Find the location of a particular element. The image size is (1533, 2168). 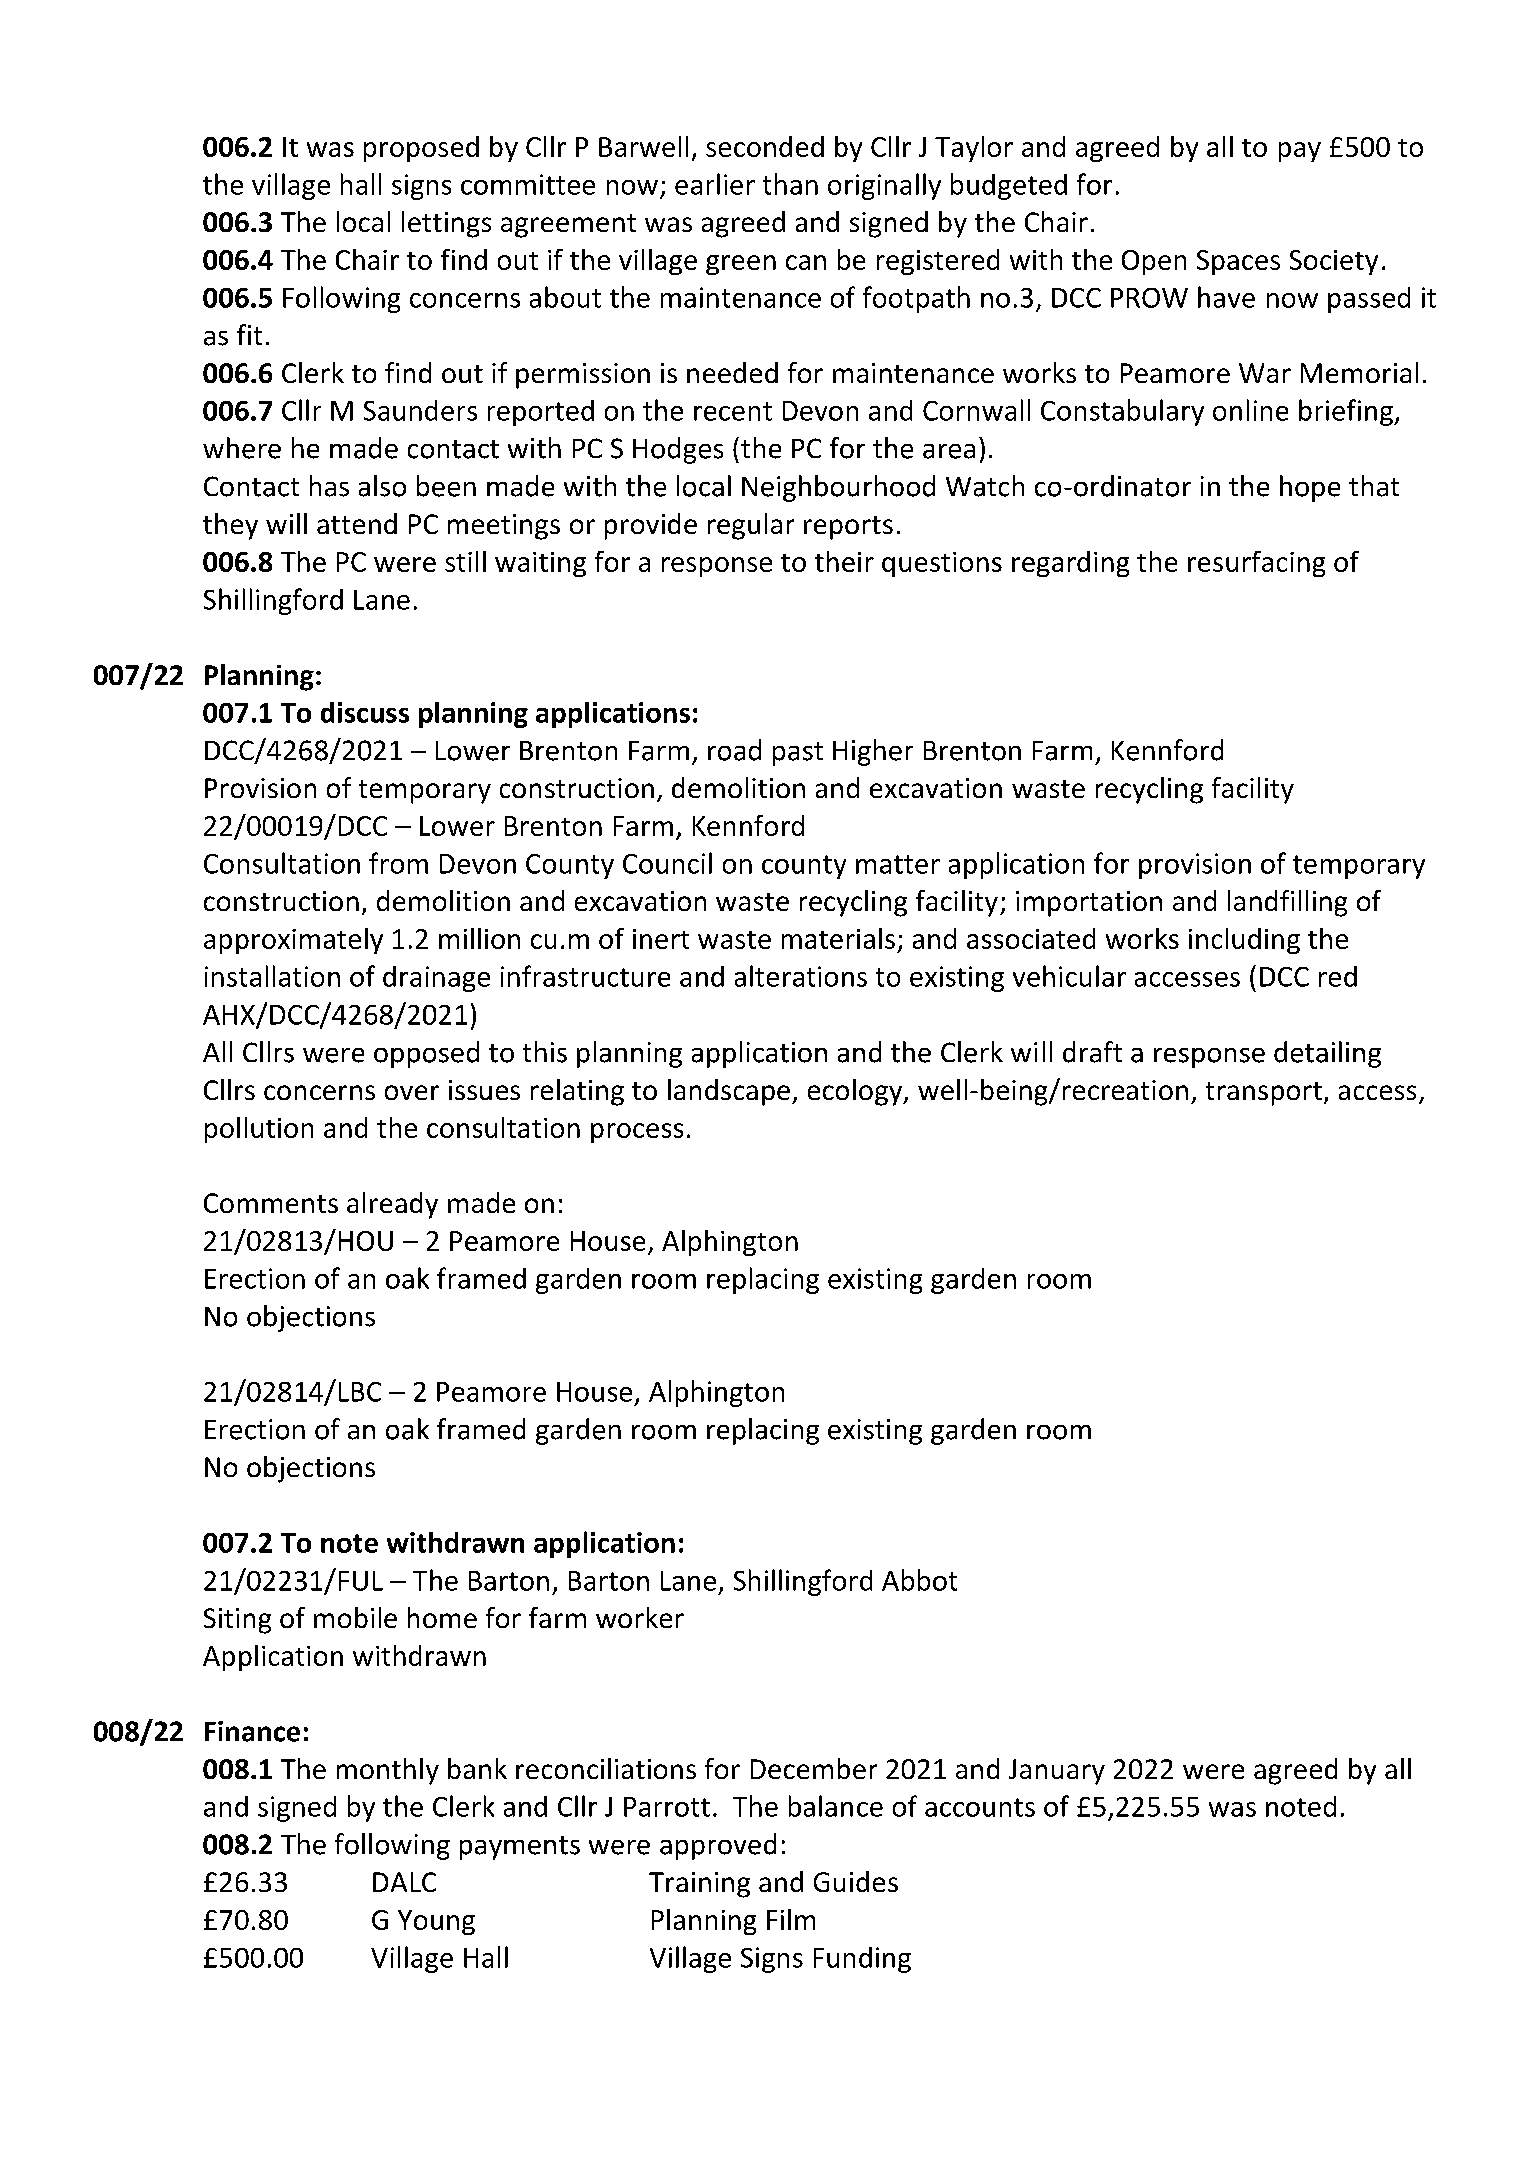

proposed is located at coordinates (421, 149).
